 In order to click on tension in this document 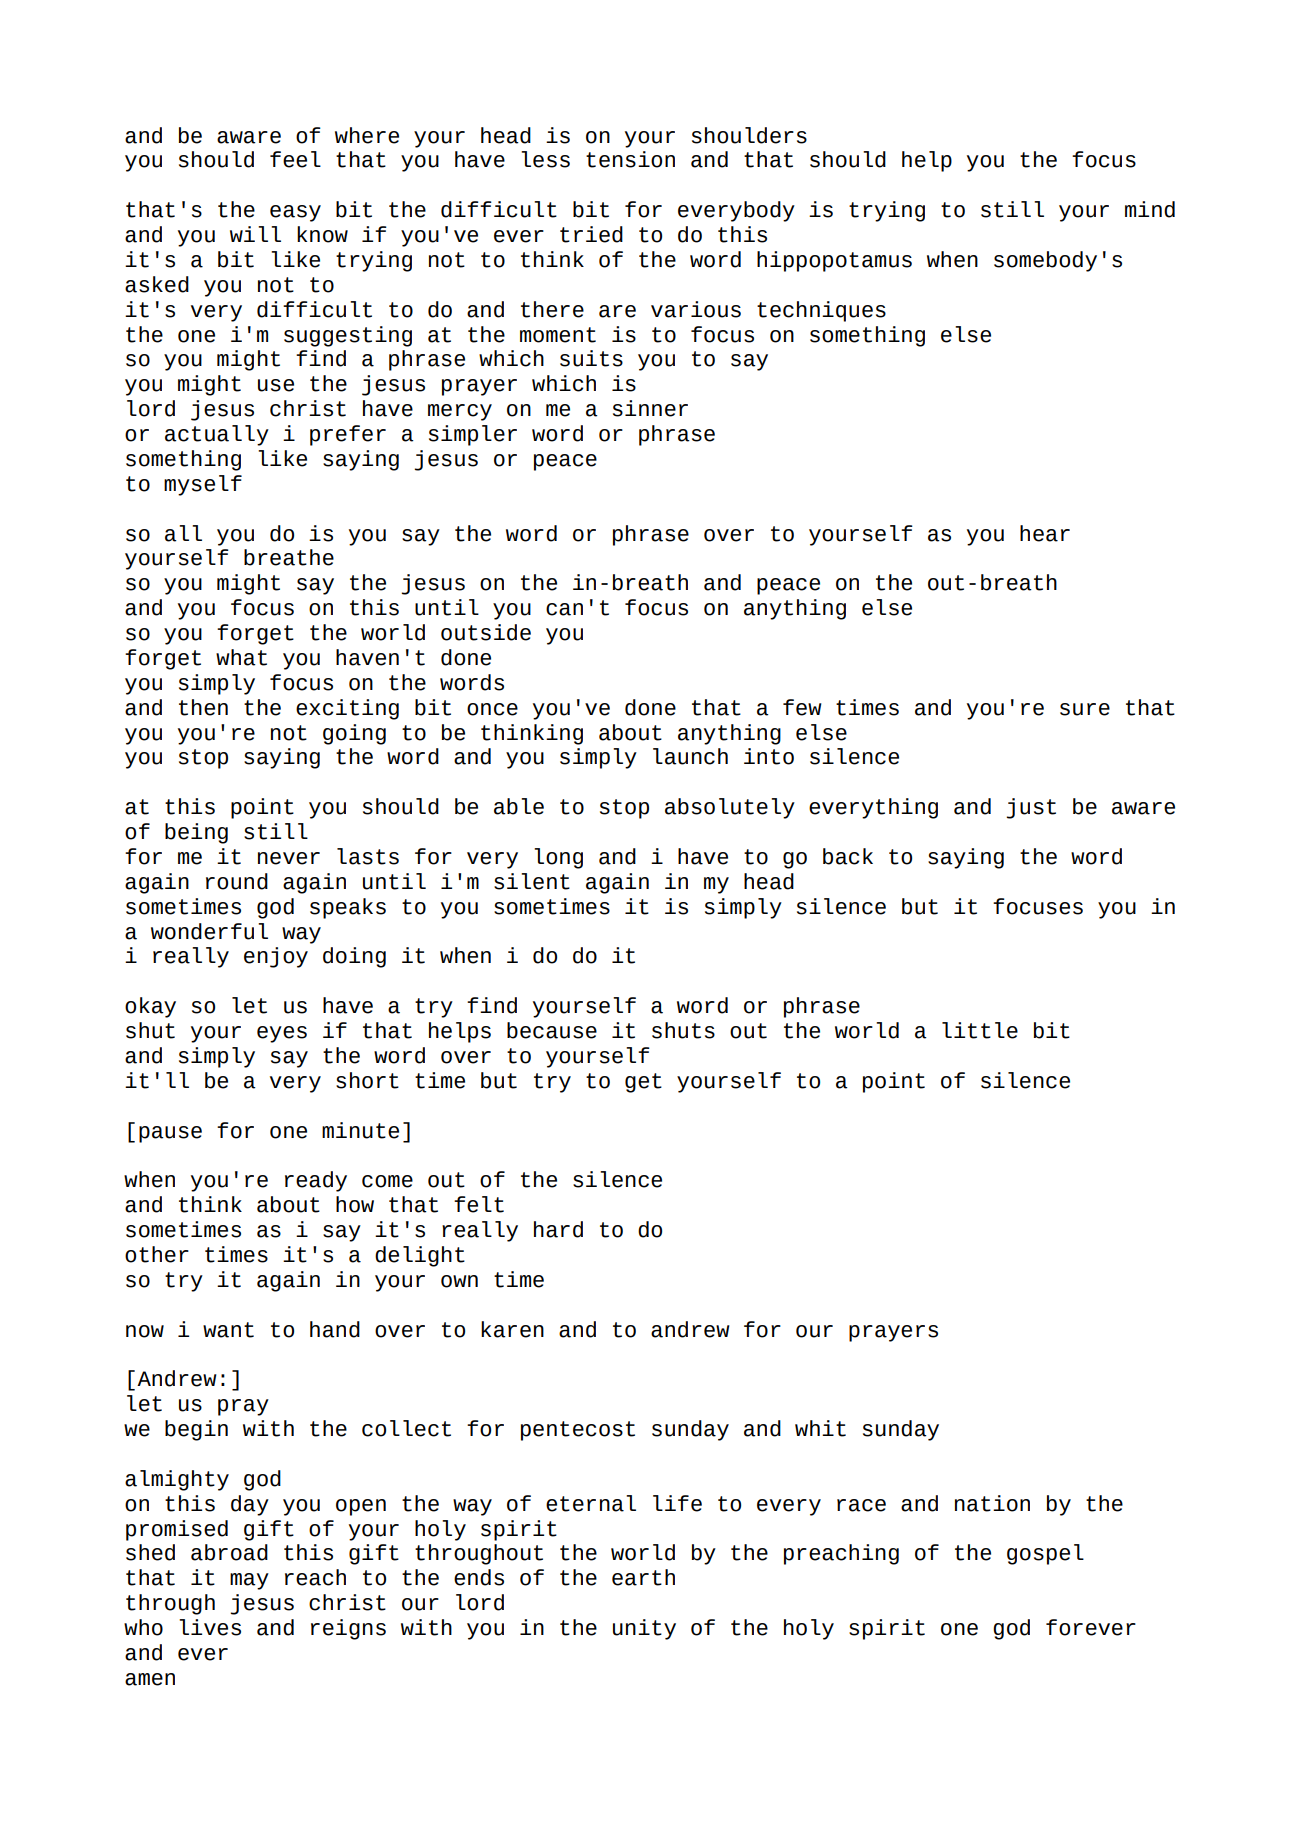, I will do `click(630, 159)`.
